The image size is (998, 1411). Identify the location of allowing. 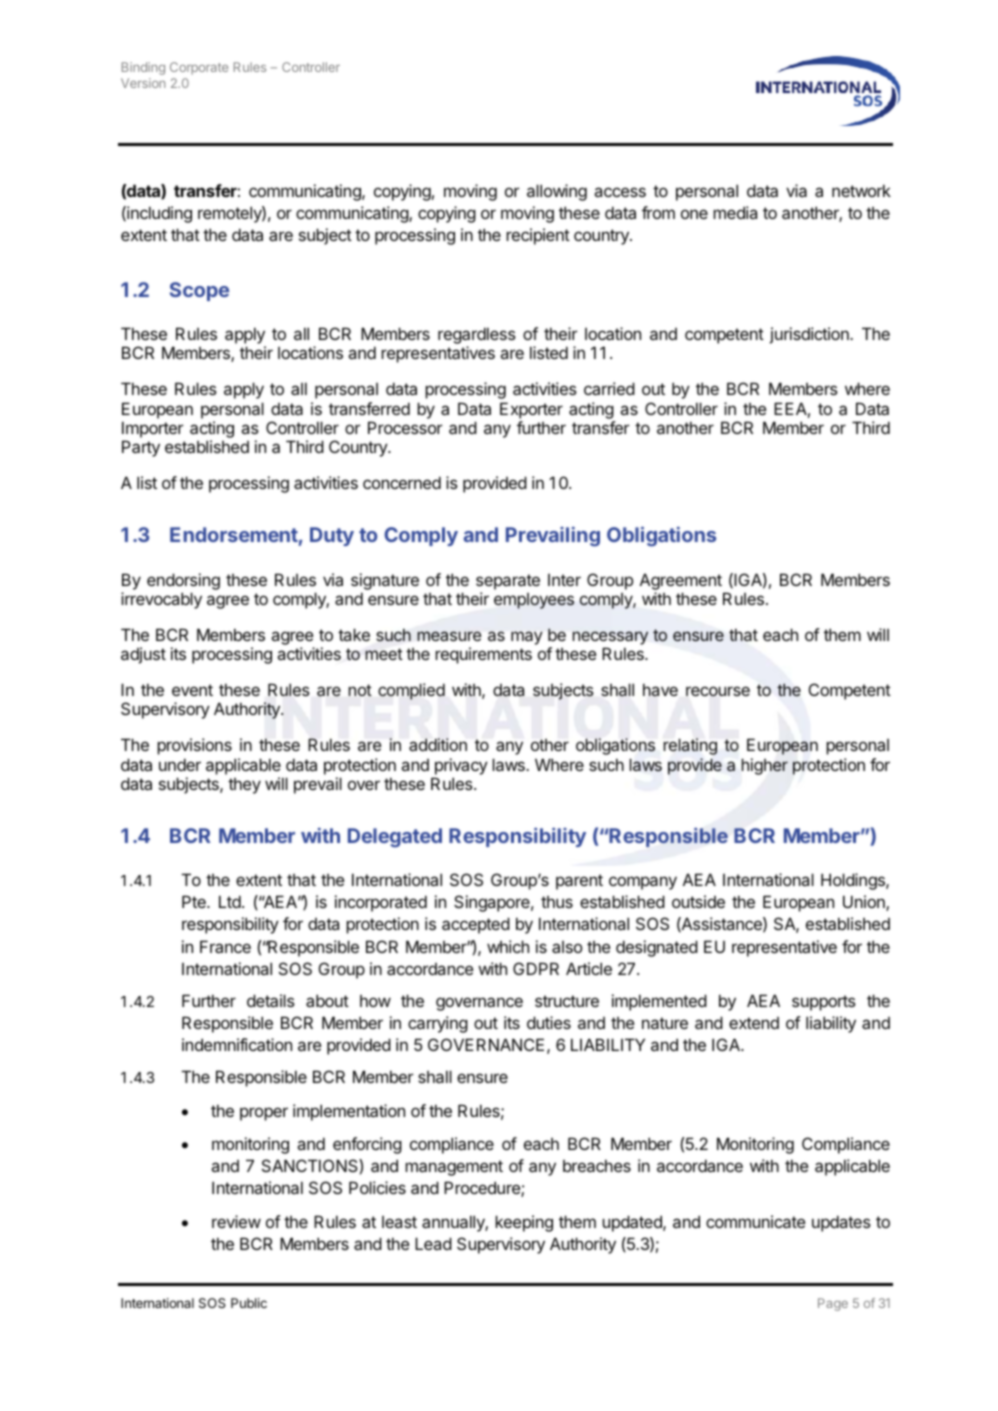
(557, 192).
